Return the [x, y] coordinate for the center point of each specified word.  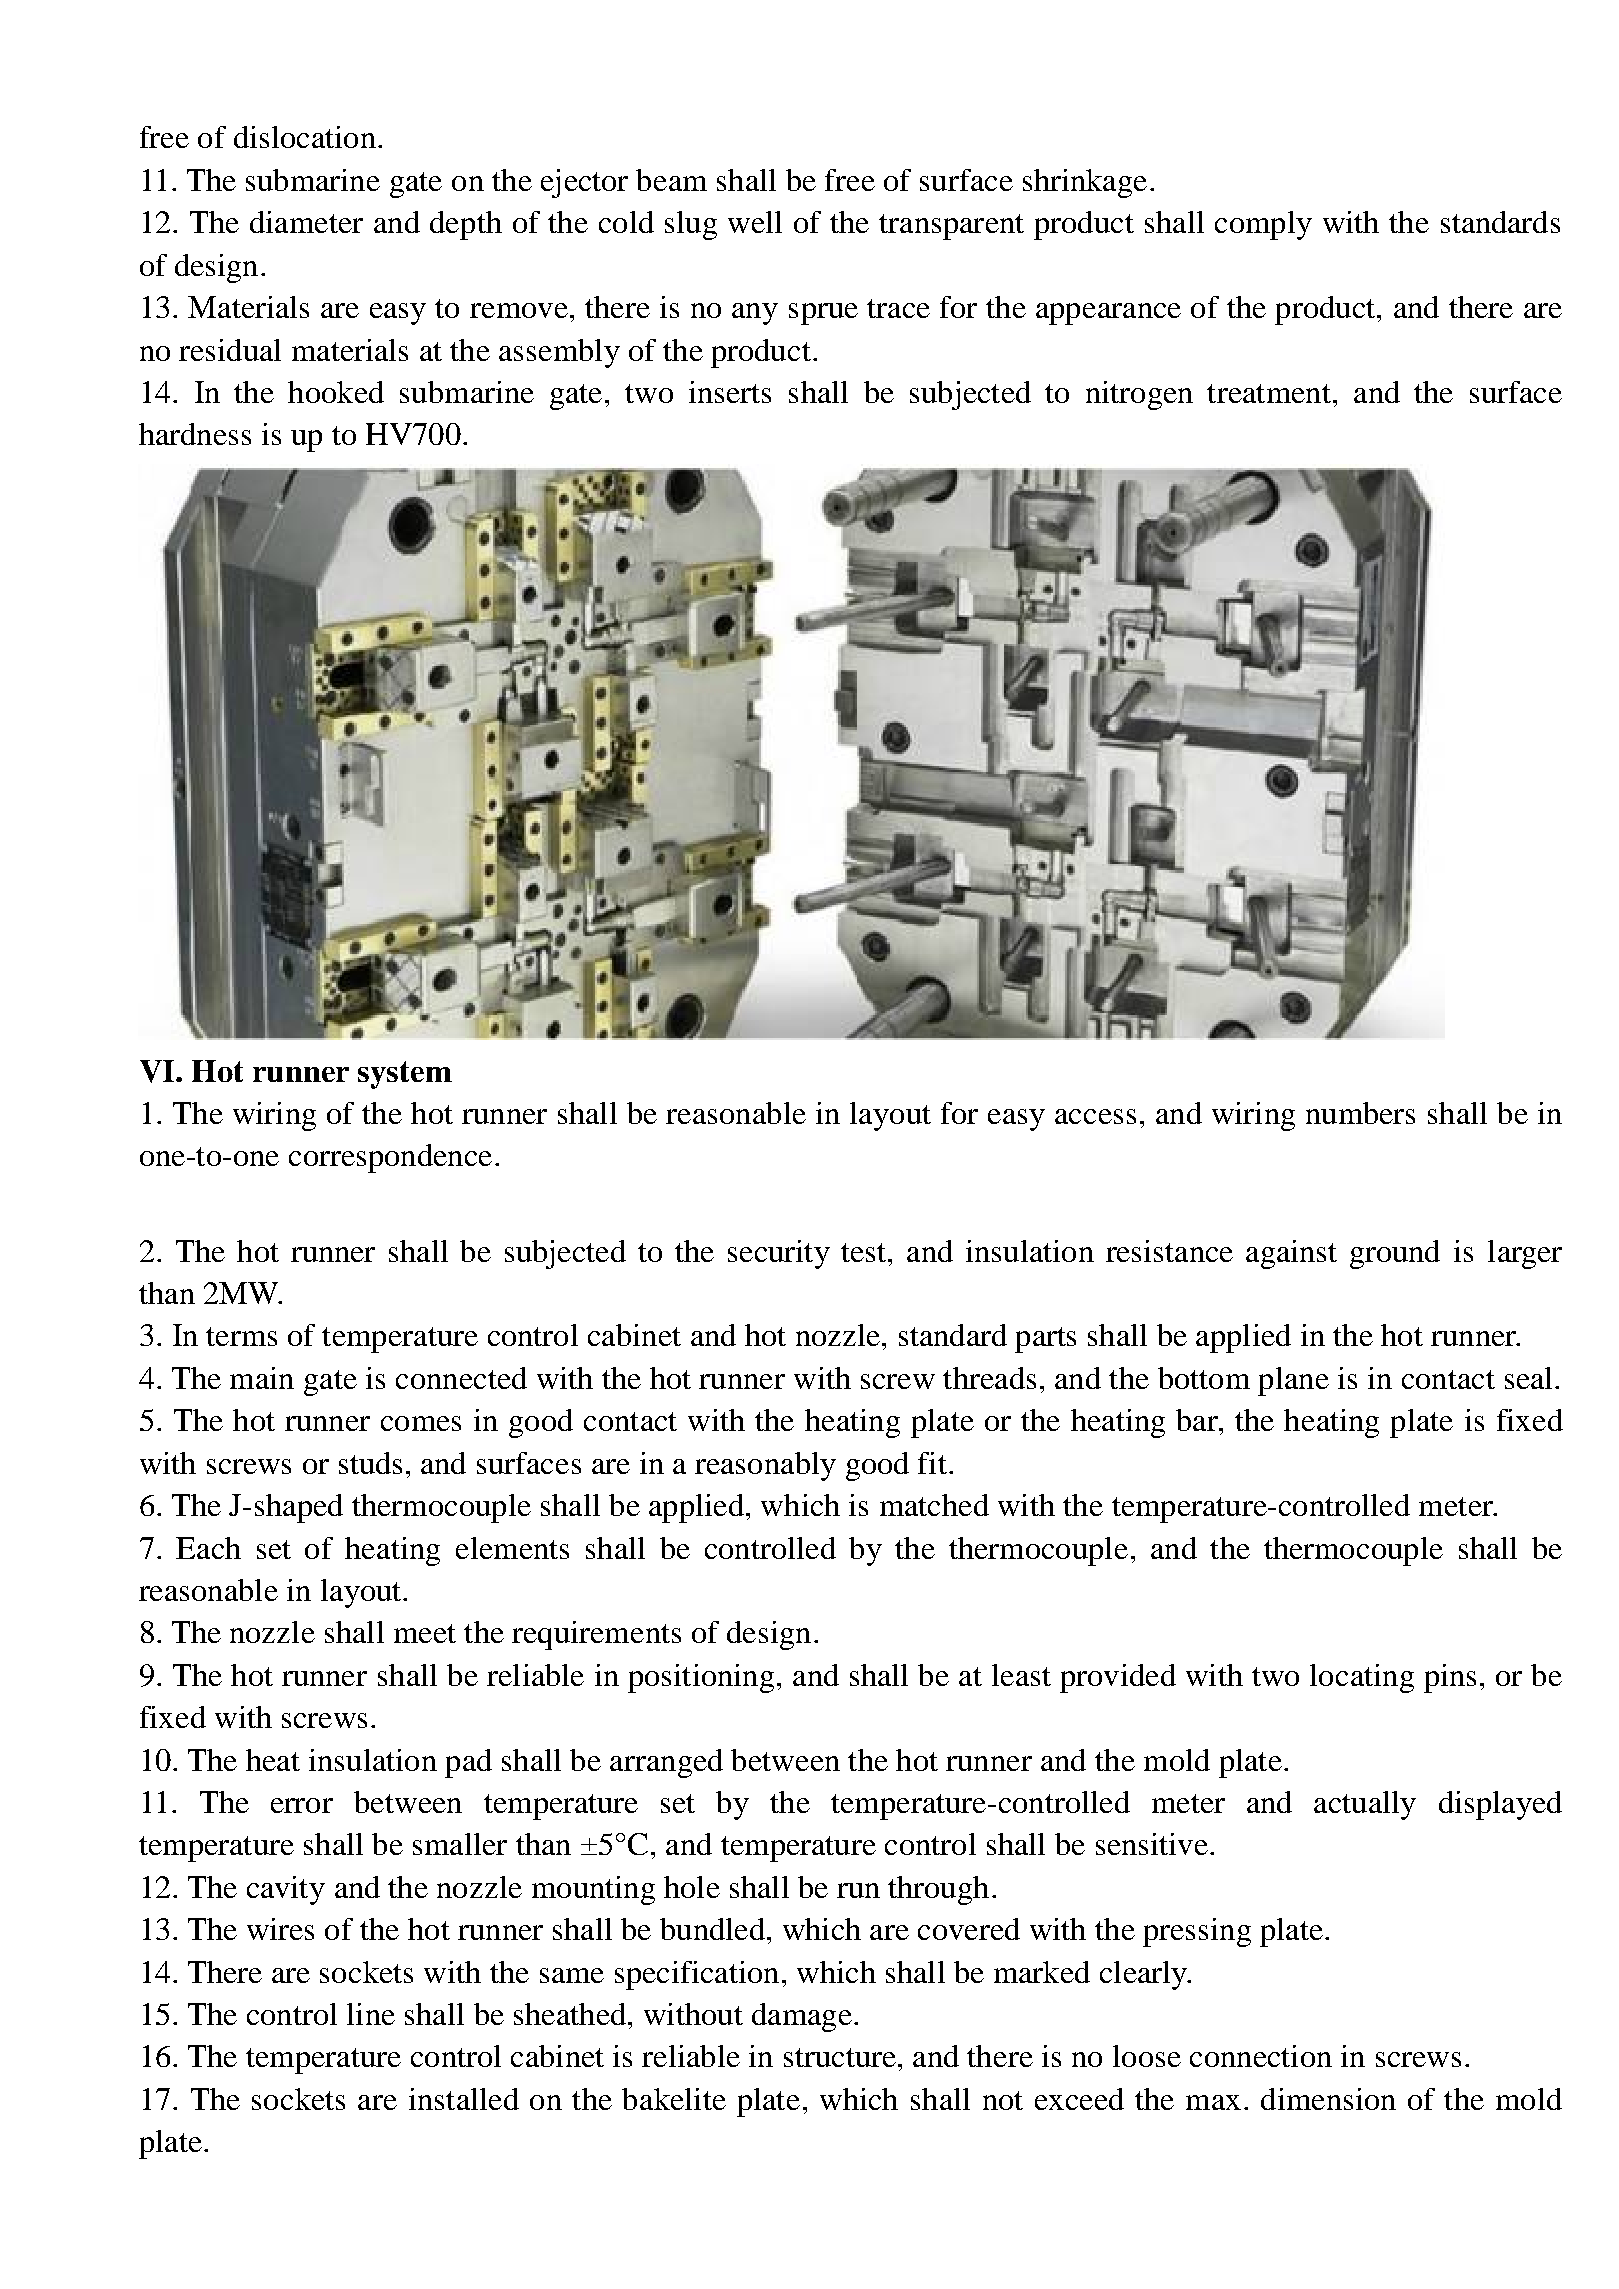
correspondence [390, 1158]
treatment [1269, 393]
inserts [730, 392]
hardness [195, 434]
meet [425, 1633]
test [865, 1252]
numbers [1360, 1113]
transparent [951, 227]
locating [1362, 1678]
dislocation [305, 137]
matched [934, 1505]
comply [1263, 225]
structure [840, 2057]
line [371, 2014]
